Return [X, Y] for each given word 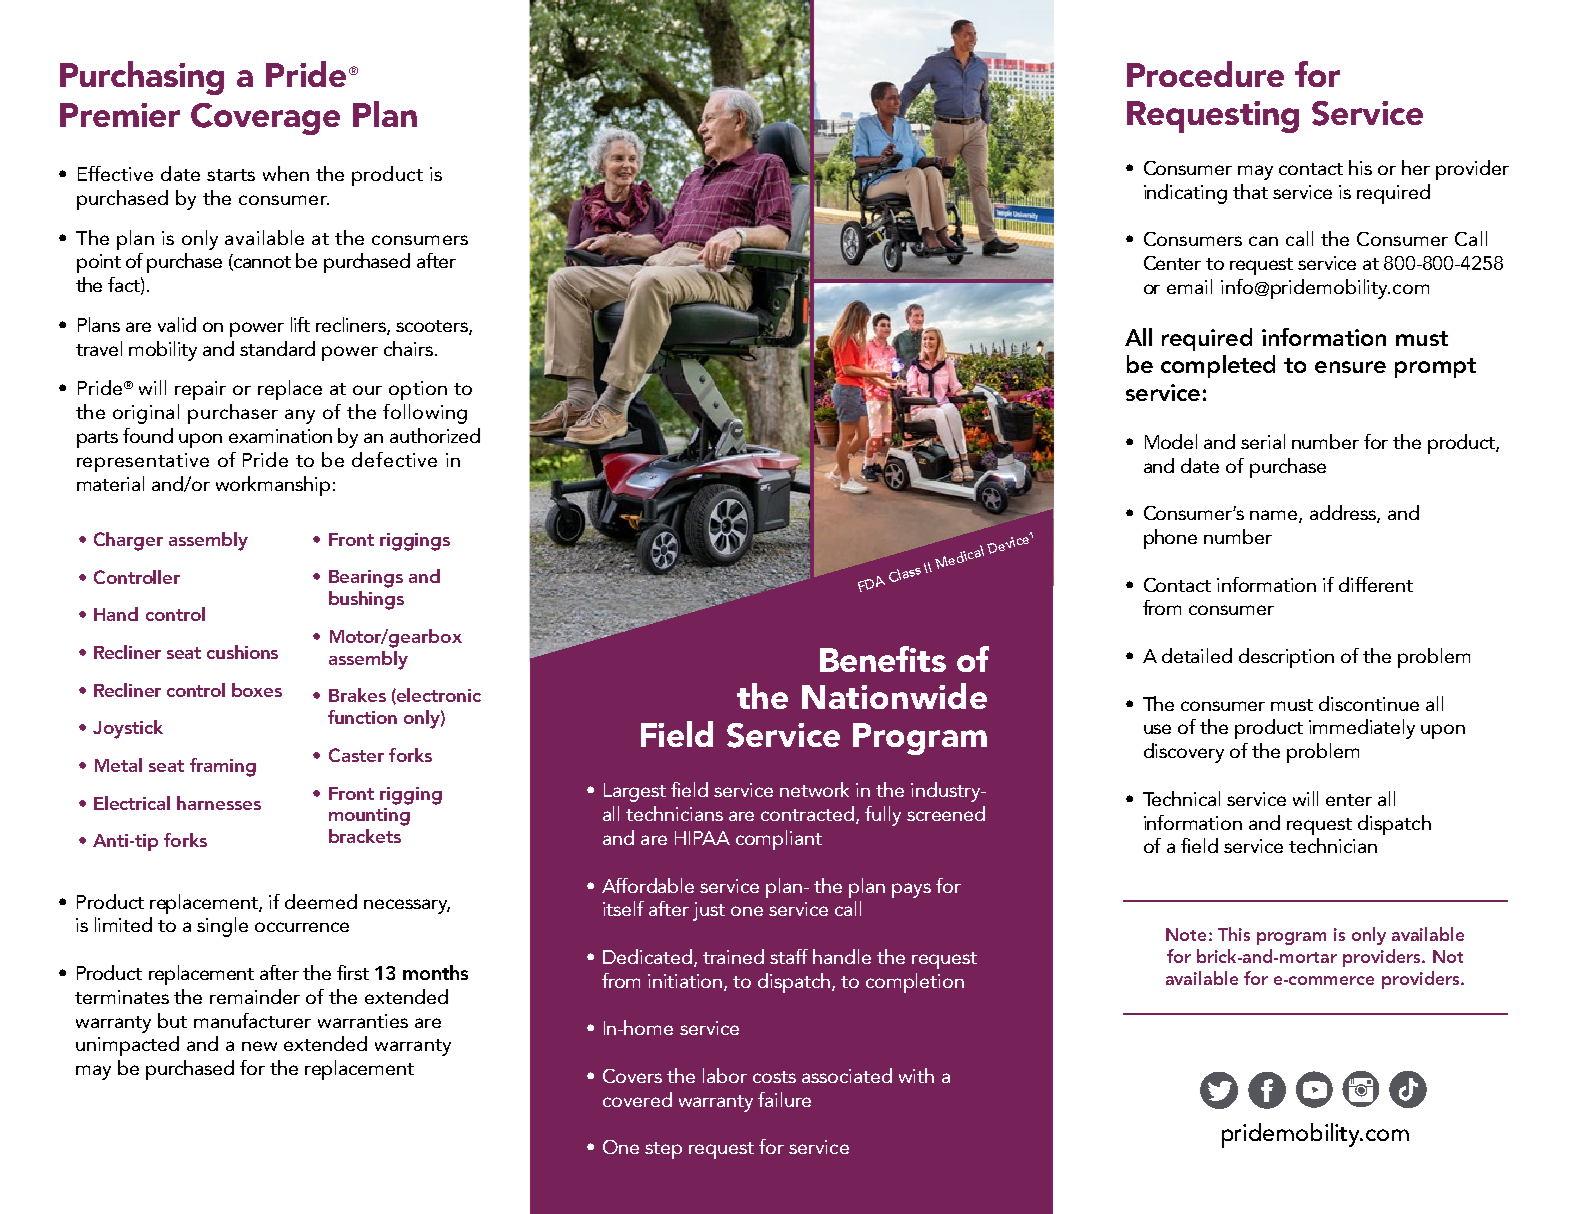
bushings [366, 600]
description [1286, 658]
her [1416, 167]
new [259, 1046]
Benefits [883, 659]
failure [784, 1099]
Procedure [1205, 74]
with [916, 1075]
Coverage [265, 119]
